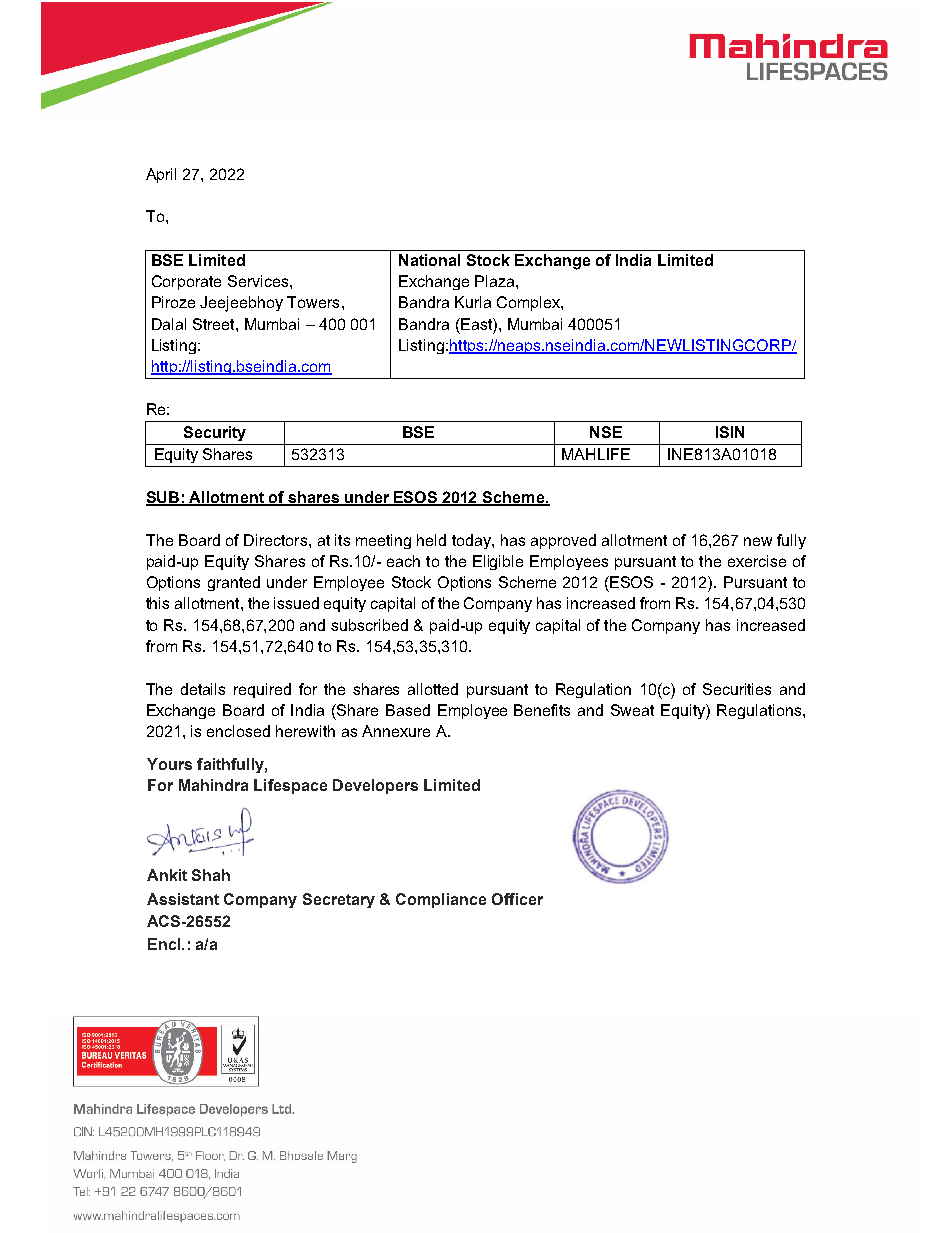 The height and width of the screenshot is (1233, 952). What do you see at coordinates (211, 875) in the screenshot?
I see `Shah` at bounding box center [211, 875].
